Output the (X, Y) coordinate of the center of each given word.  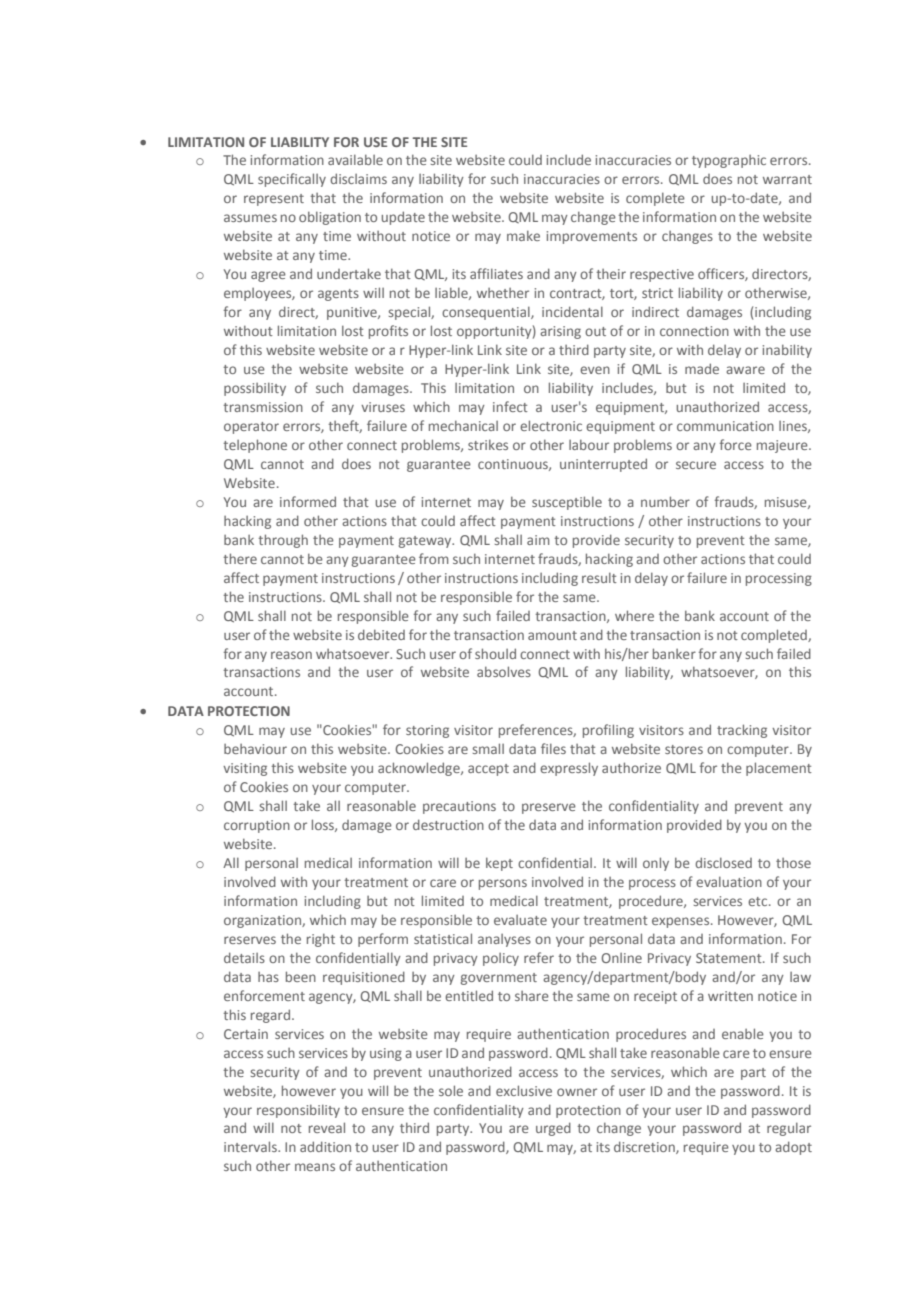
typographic (729, 161)
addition (325, 1146)
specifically (292, 180)
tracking (742, 731)
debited (381, 634)
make (523, 235)
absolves (504, 671)
